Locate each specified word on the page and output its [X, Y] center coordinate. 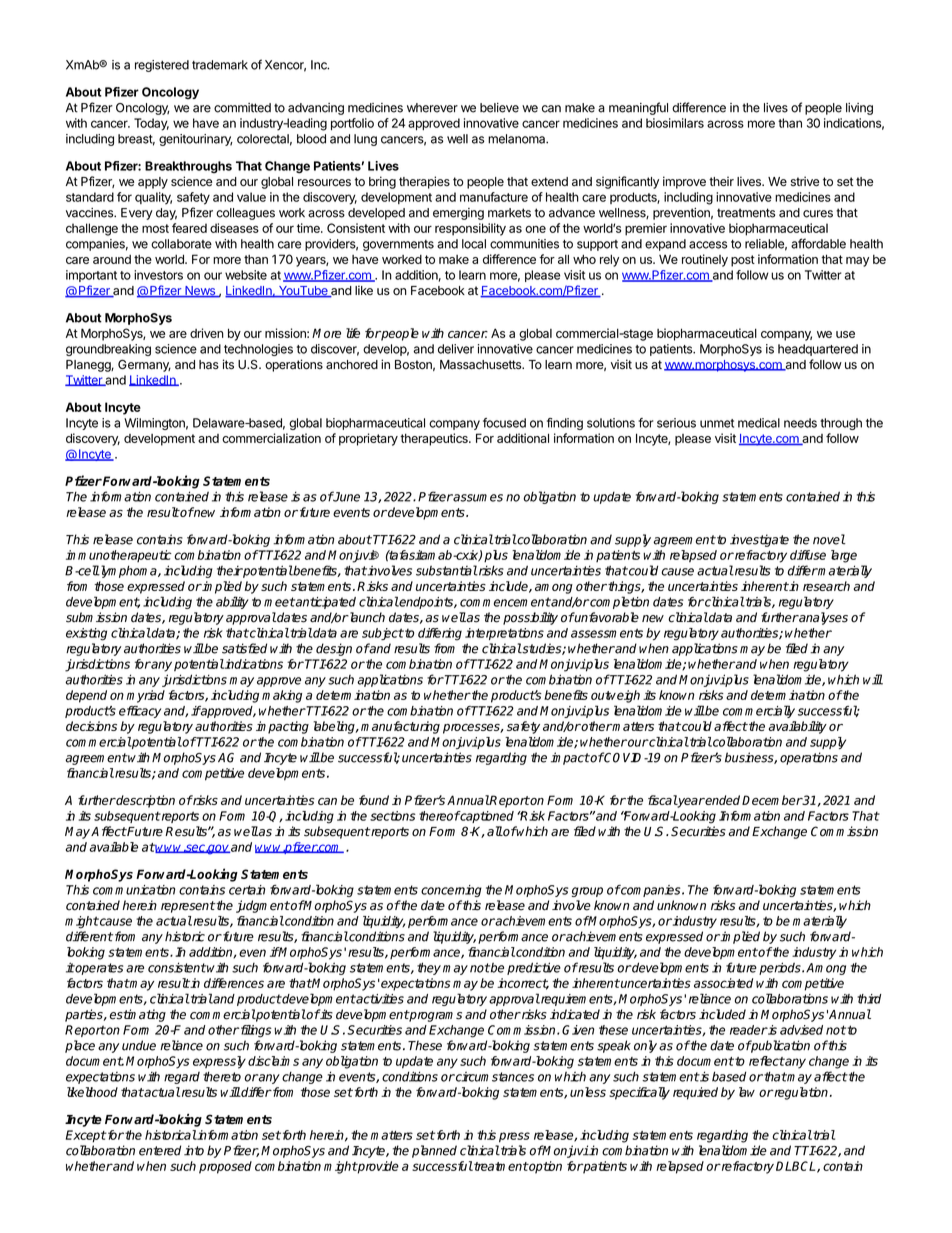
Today [151, 124]
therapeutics [435, 439]
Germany [144, 365]
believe [499, 108]
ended [722, 800]
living [859, 109]
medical [759, 423]
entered [160, 1150]
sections [393, 816]
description [145, 801]
